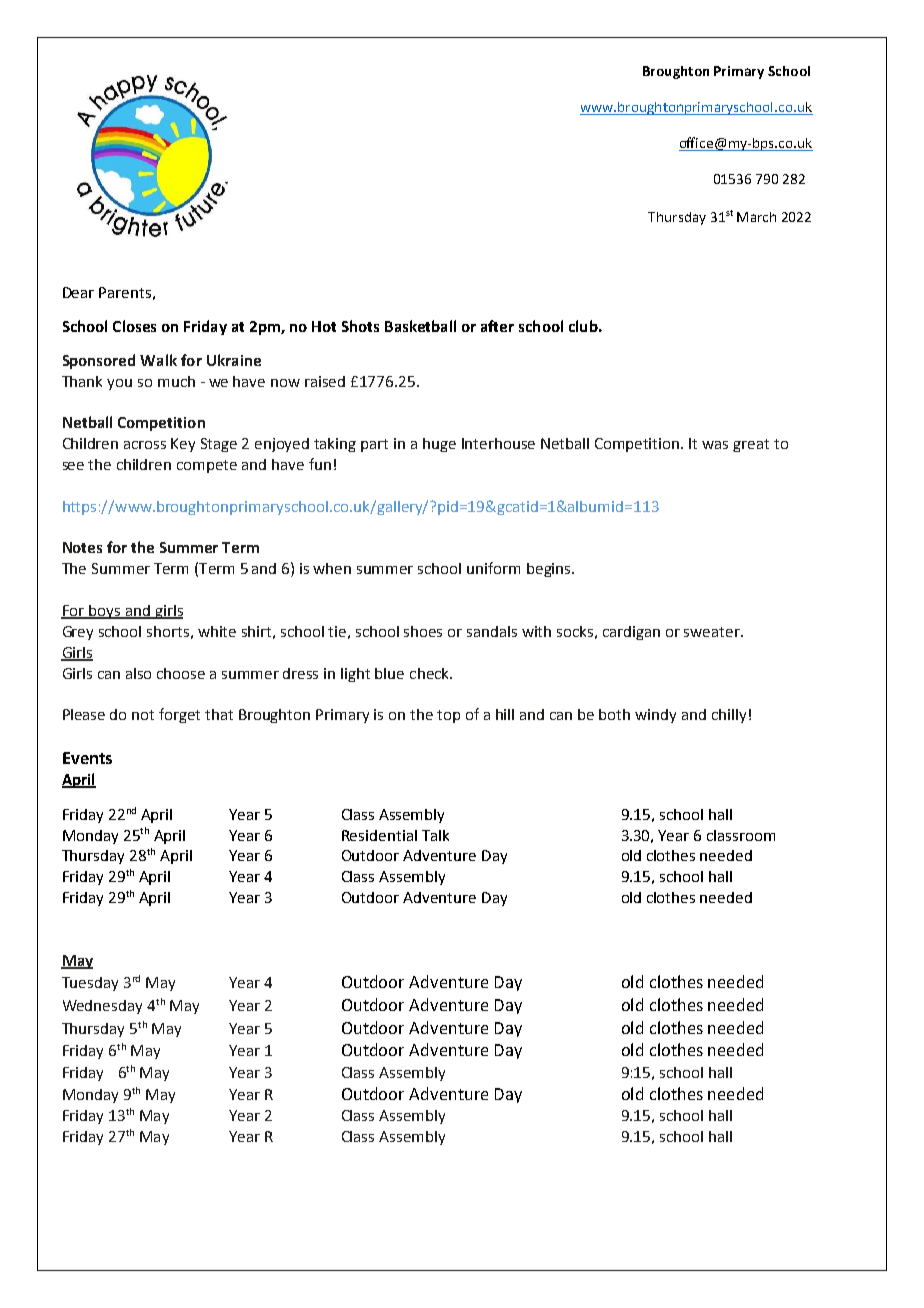 This document has height=1308, width=924. What do you see at coordinates (379, 835) in the document?
I see `Residential` at bounding box center [379, 835].
